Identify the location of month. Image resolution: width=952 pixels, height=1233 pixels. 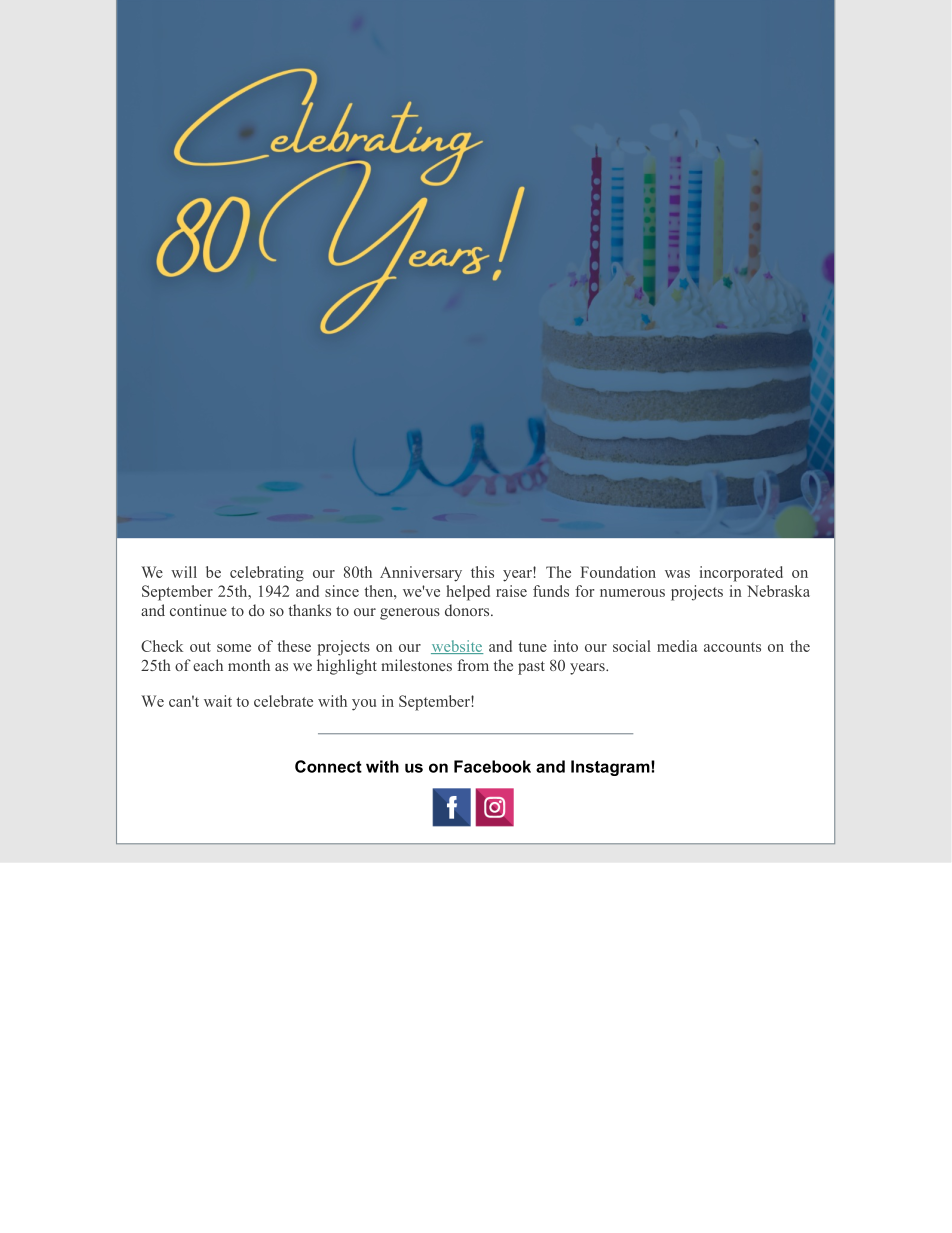
(249, 665).
